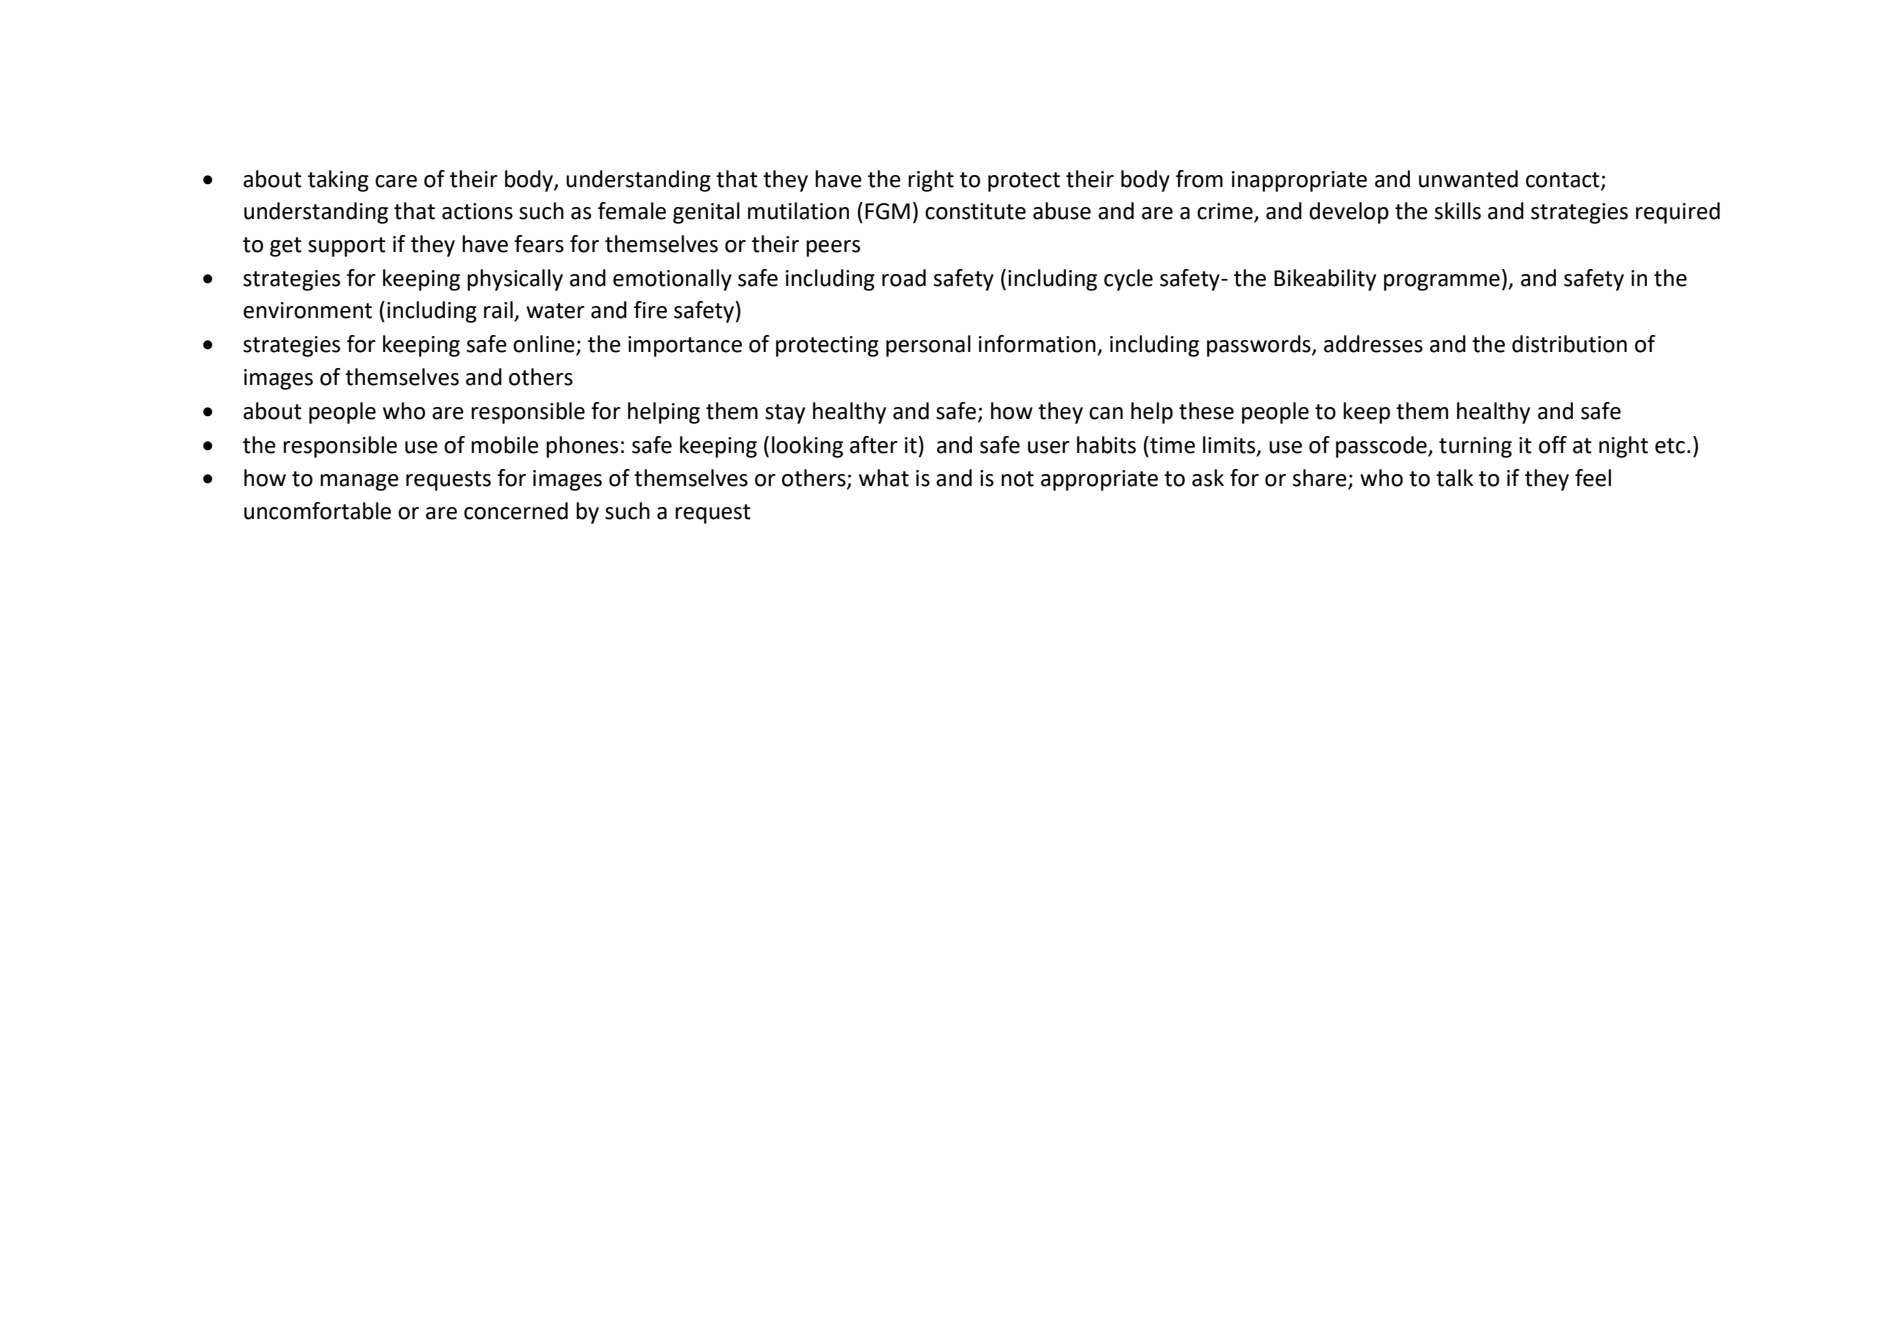 Image resolution: width=1892 pixels, height=1338 pixels. What do you see at coordinates (545, 345) in the screenshot?
I see `online` at bounding box center [545, 345].
